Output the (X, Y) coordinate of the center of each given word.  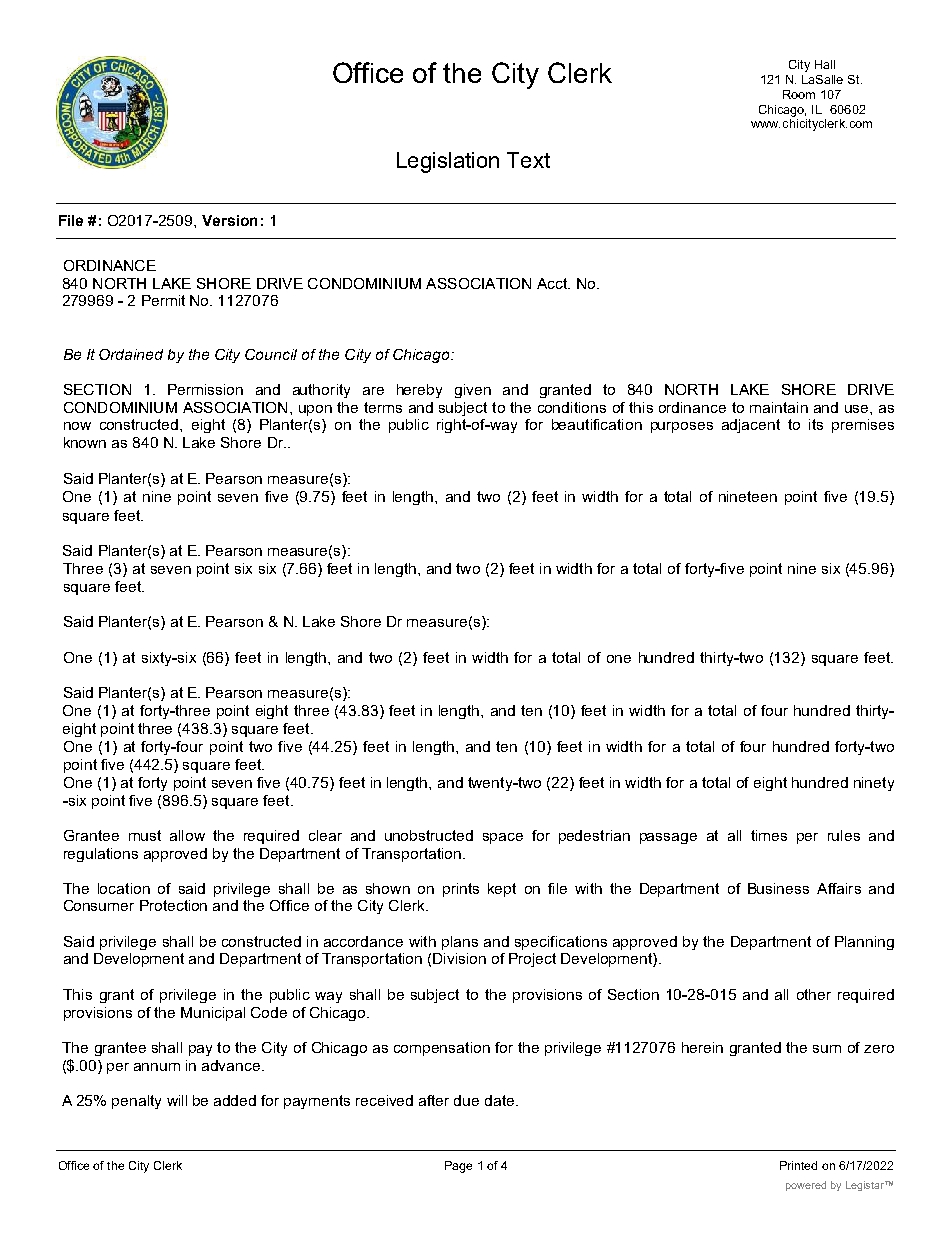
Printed (798, 1165)
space (503, 838)
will (177, 1100)
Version (229, 220)
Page (458, 1167)
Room (799, 94)
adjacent (751, 426)
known (85, 442)
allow (187, 835)
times (769, 835)
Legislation (448, 162)
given (473, 391)
